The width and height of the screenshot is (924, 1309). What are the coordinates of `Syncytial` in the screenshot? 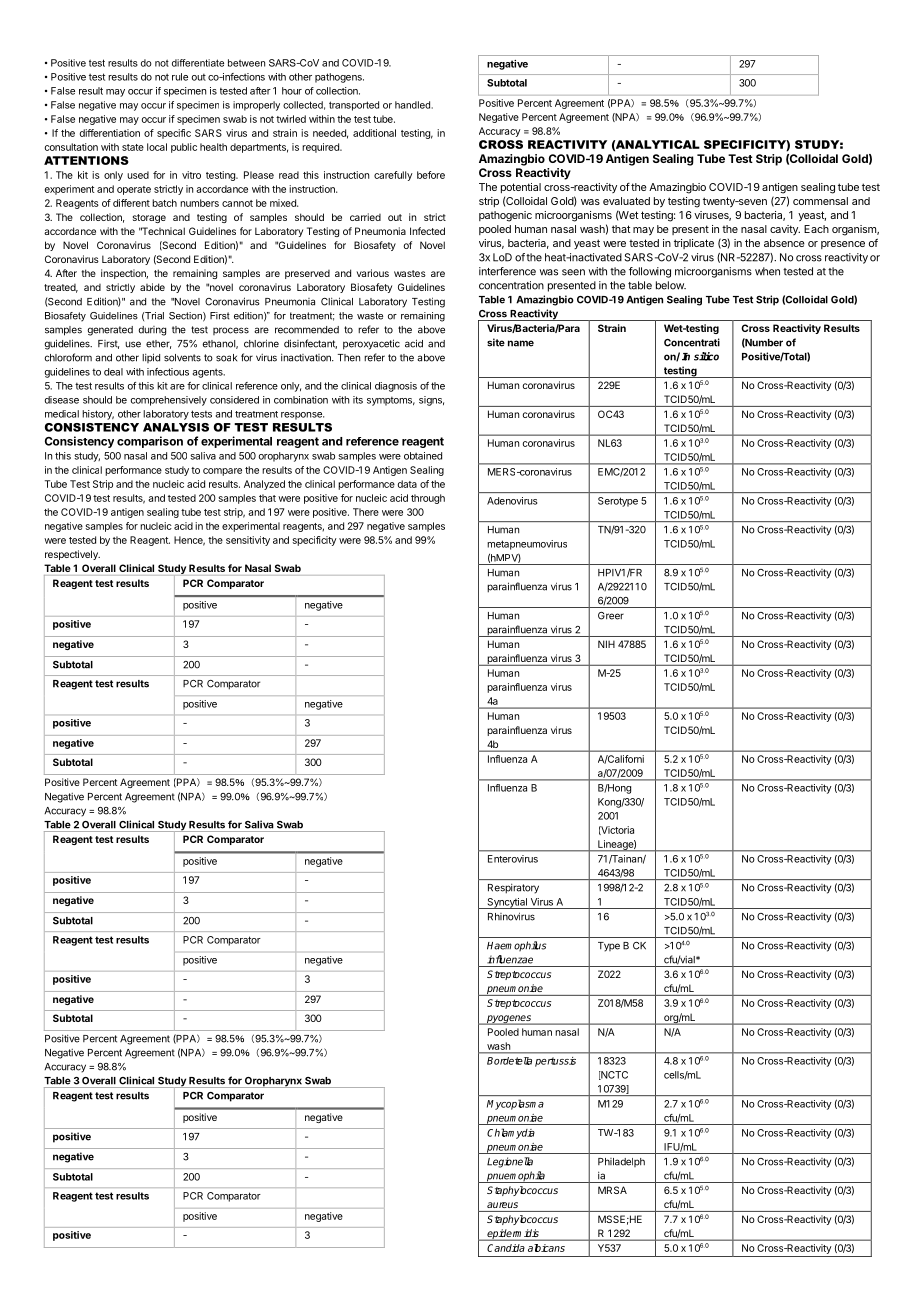 It's located at (507, 903).
